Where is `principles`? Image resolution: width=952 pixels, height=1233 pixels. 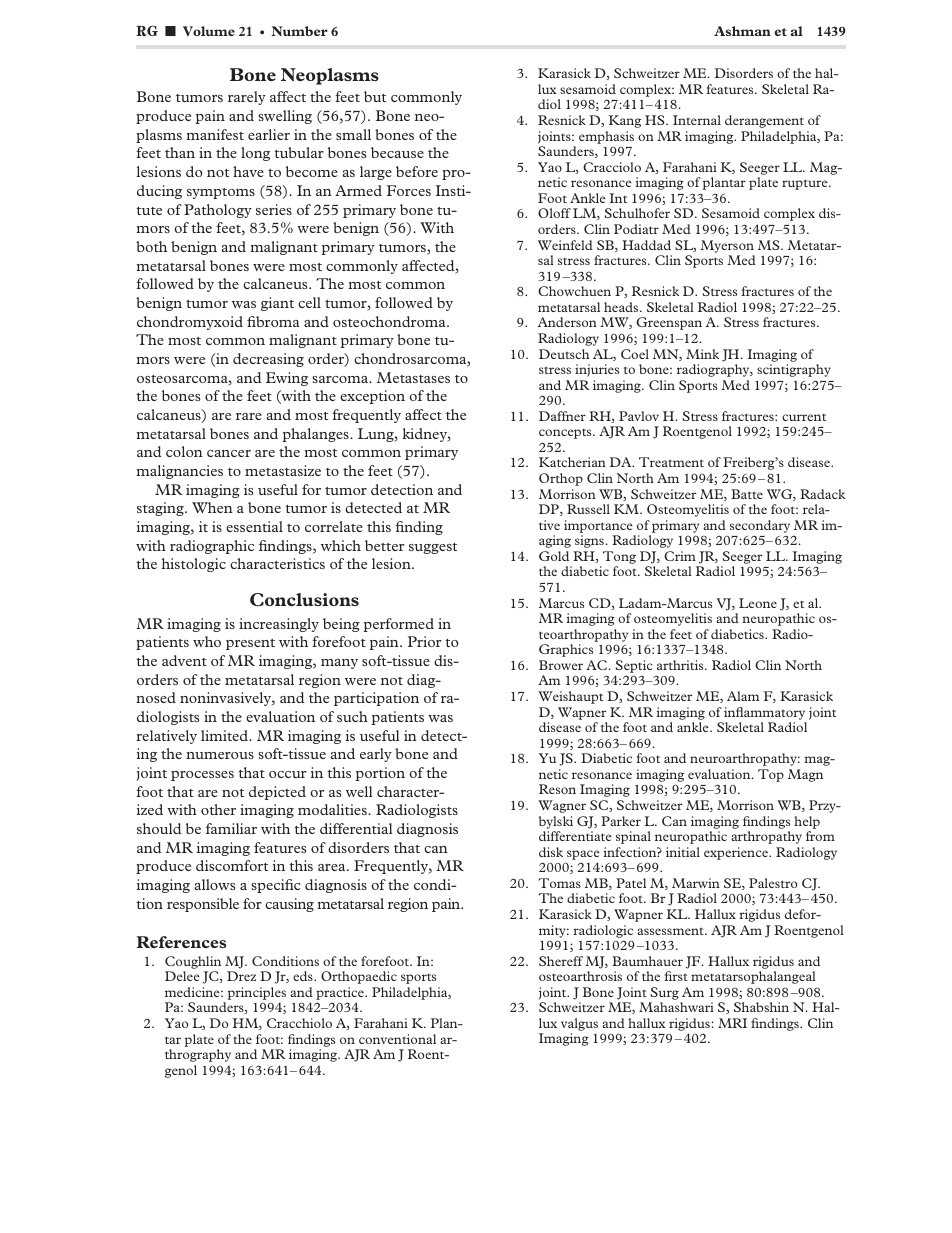 principles is located at coordinates (257, 993).
